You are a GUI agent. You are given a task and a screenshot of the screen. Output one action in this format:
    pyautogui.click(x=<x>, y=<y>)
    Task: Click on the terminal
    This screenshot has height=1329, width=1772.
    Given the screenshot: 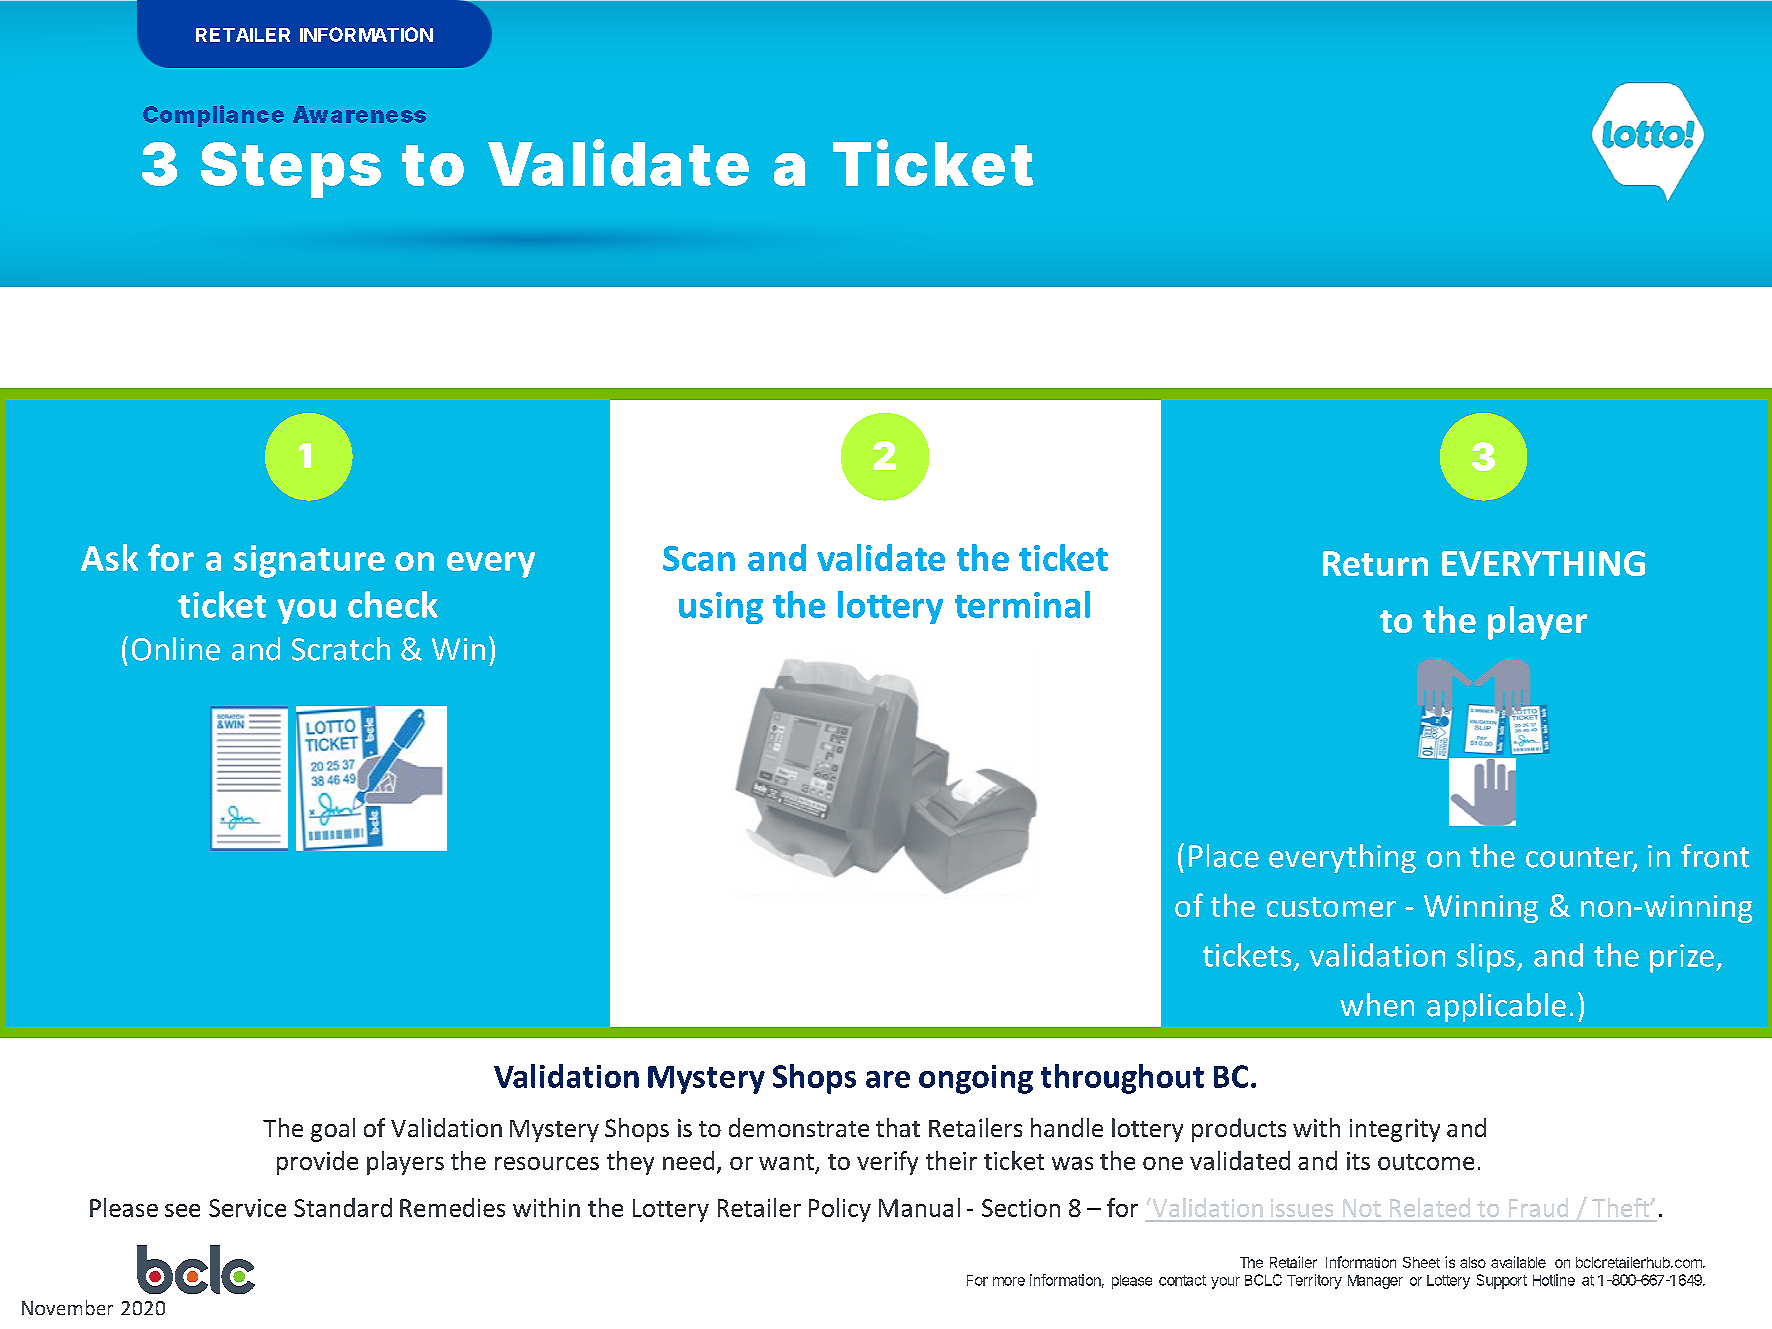 What is the action you would take?
    pyautogui.click(x=1022, y=604)
